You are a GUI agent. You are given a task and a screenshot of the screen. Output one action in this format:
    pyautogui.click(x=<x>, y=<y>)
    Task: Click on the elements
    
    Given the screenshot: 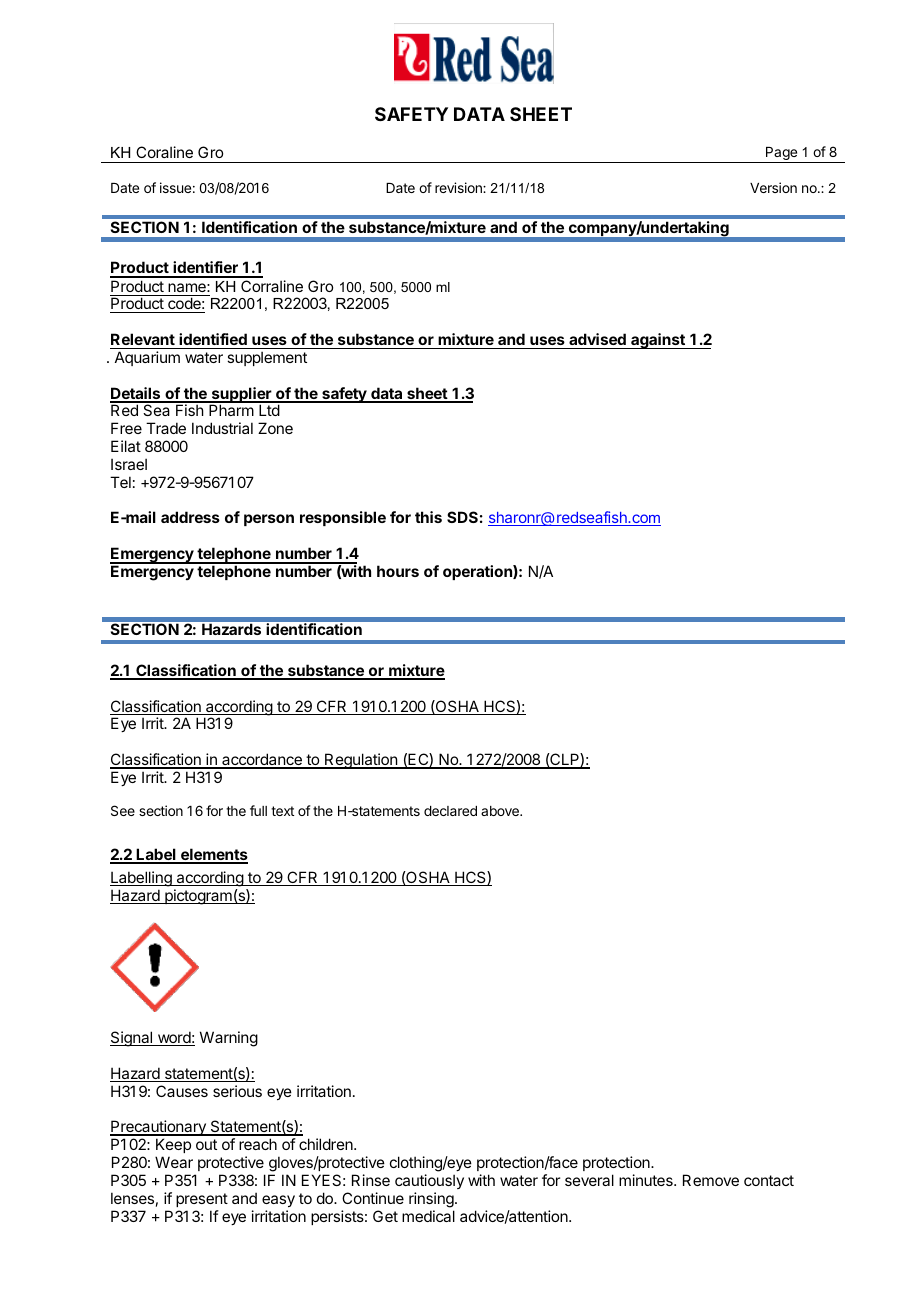 What is the action you would take?
    pyautogui.click(x=213, y=855)
